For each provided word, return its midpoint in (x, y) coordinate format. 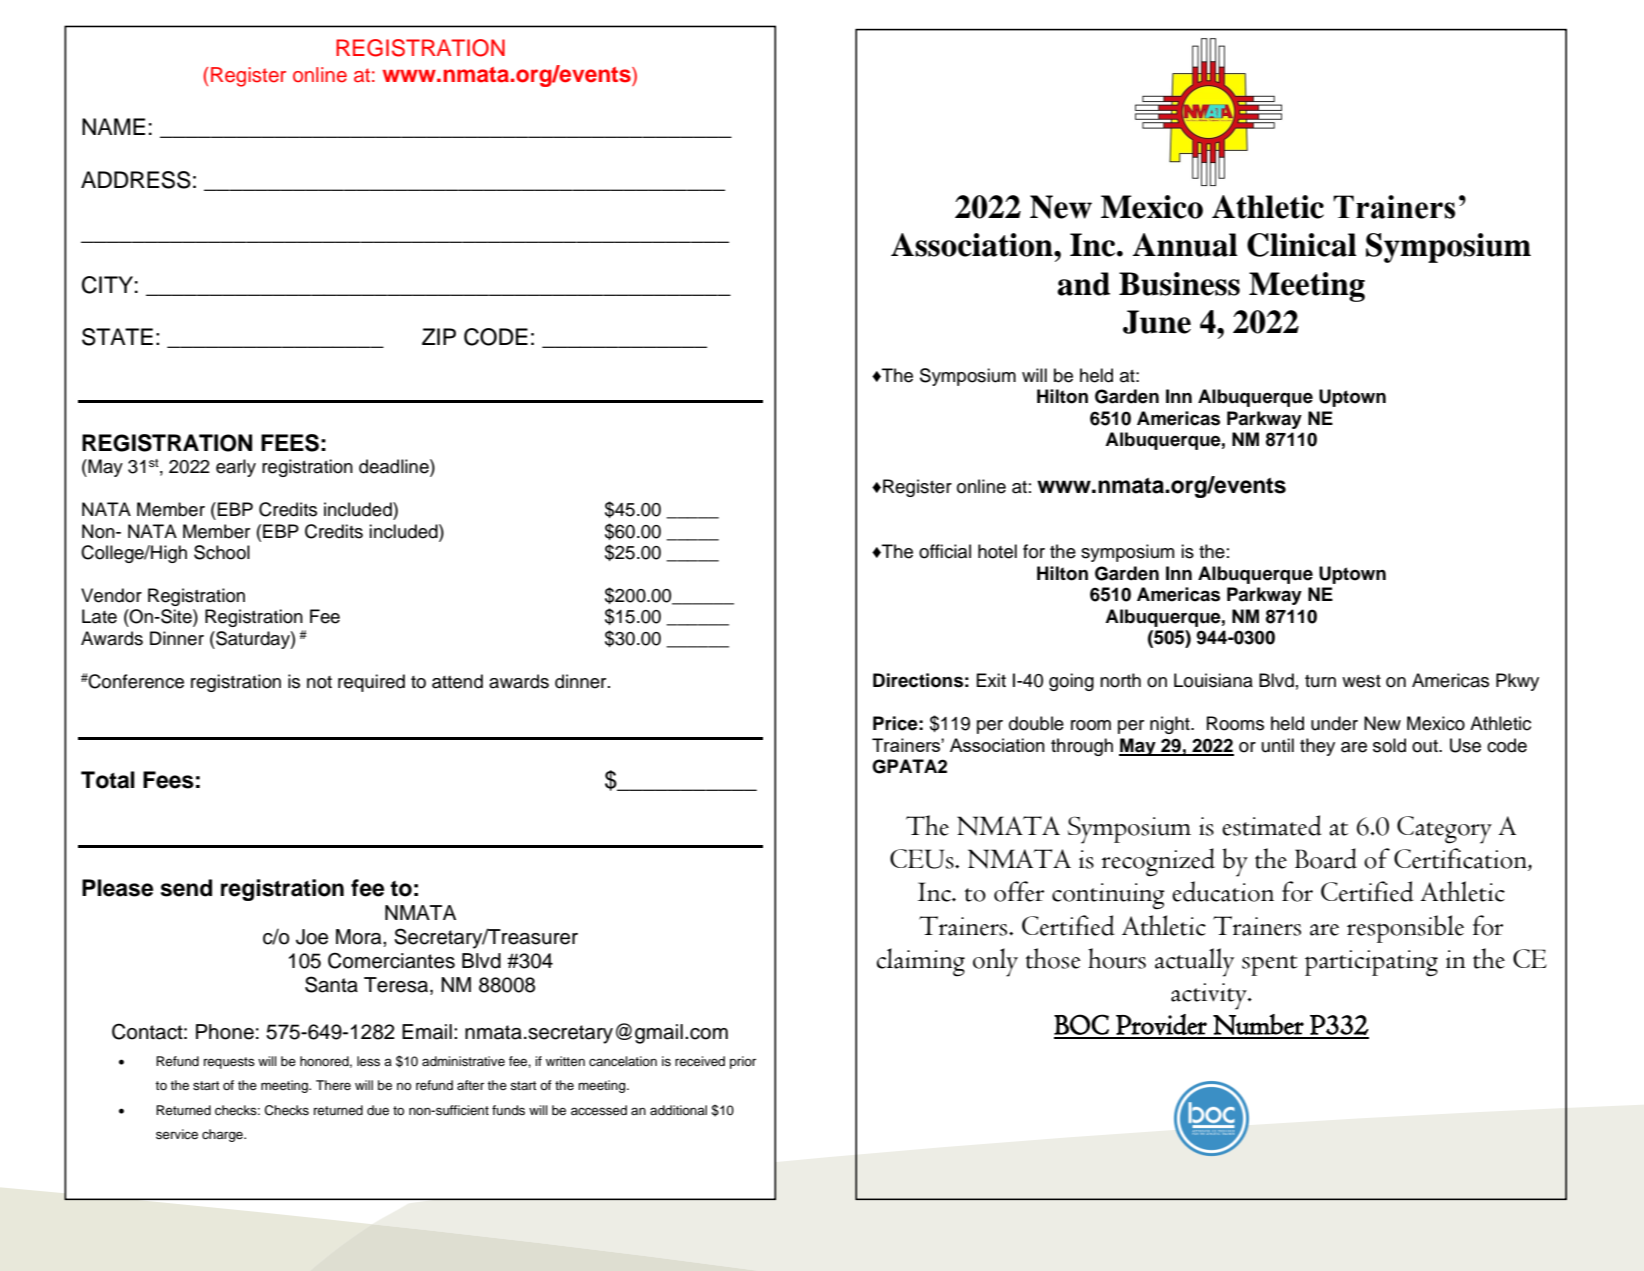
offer (1019, 891)
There (333, 1085)
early (236, 468)
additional (678, 1110)
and (1083, 284)
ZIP (439, 336)
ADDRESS (136, 180)
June (1157, 322)
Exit (991, 680)
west (1361, 681)
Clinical (1302, 245)
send (186, 888)
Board (1326, 858)
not (319, 682)
